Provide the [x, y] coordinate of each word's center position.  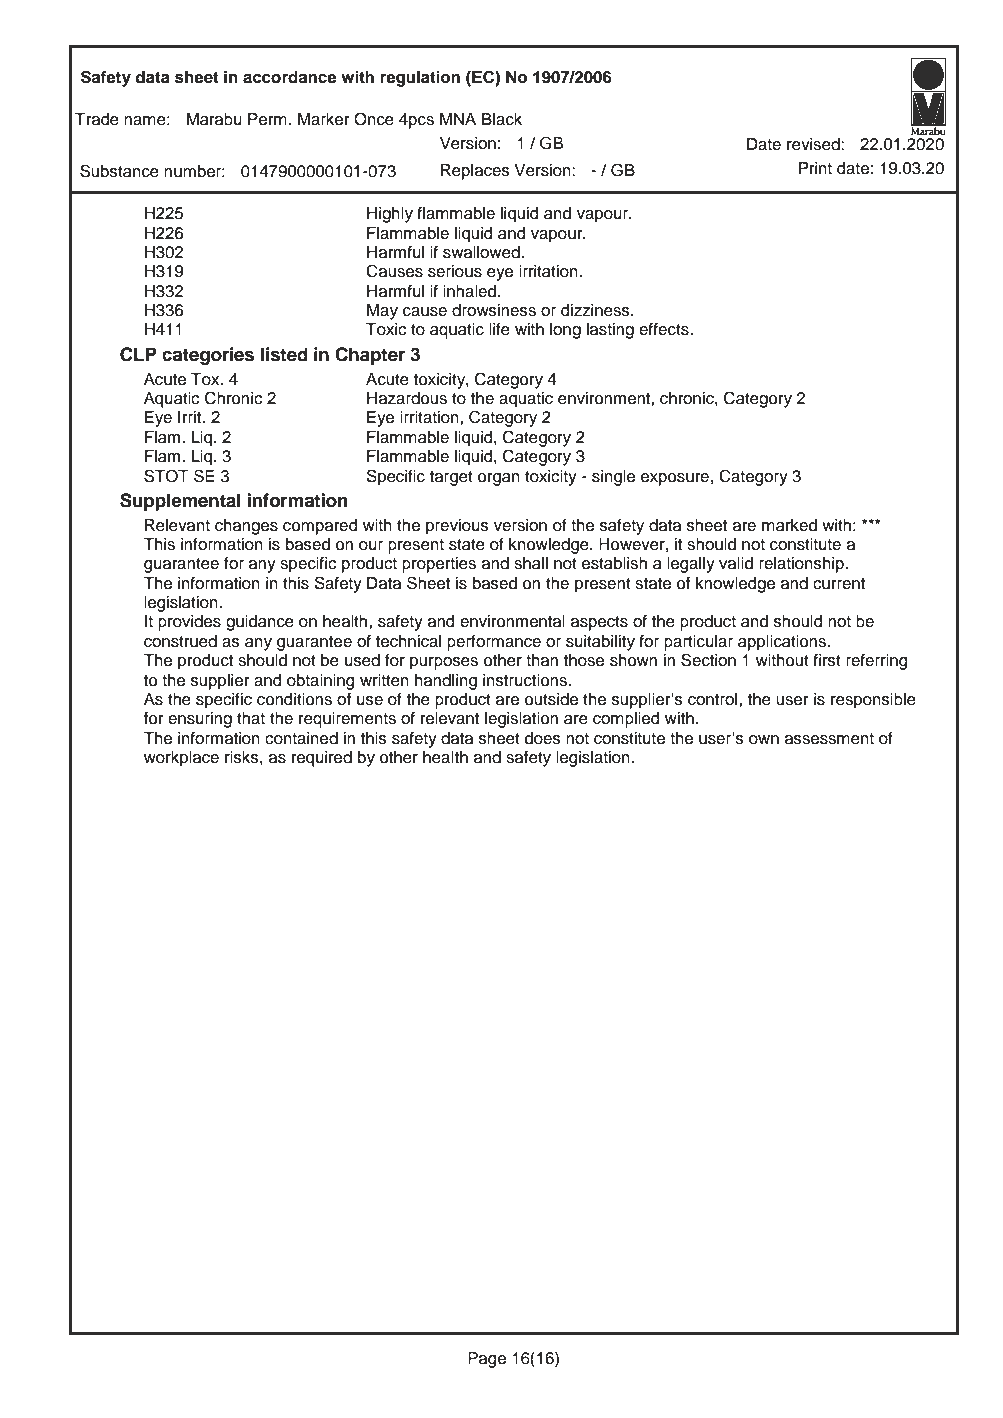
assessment [829, 739]
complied [626, 720]
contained [301, 738]
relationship [802, 565]
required [322, 759]
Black [502, 119]
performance [494, 642]
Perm [267, 119]
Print [815, 168]
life [499, 329]
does [543, 738]
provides [189, 623]
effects [665, 329]
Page [487, 1360]
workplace [181, 759]
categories [208, 356]
